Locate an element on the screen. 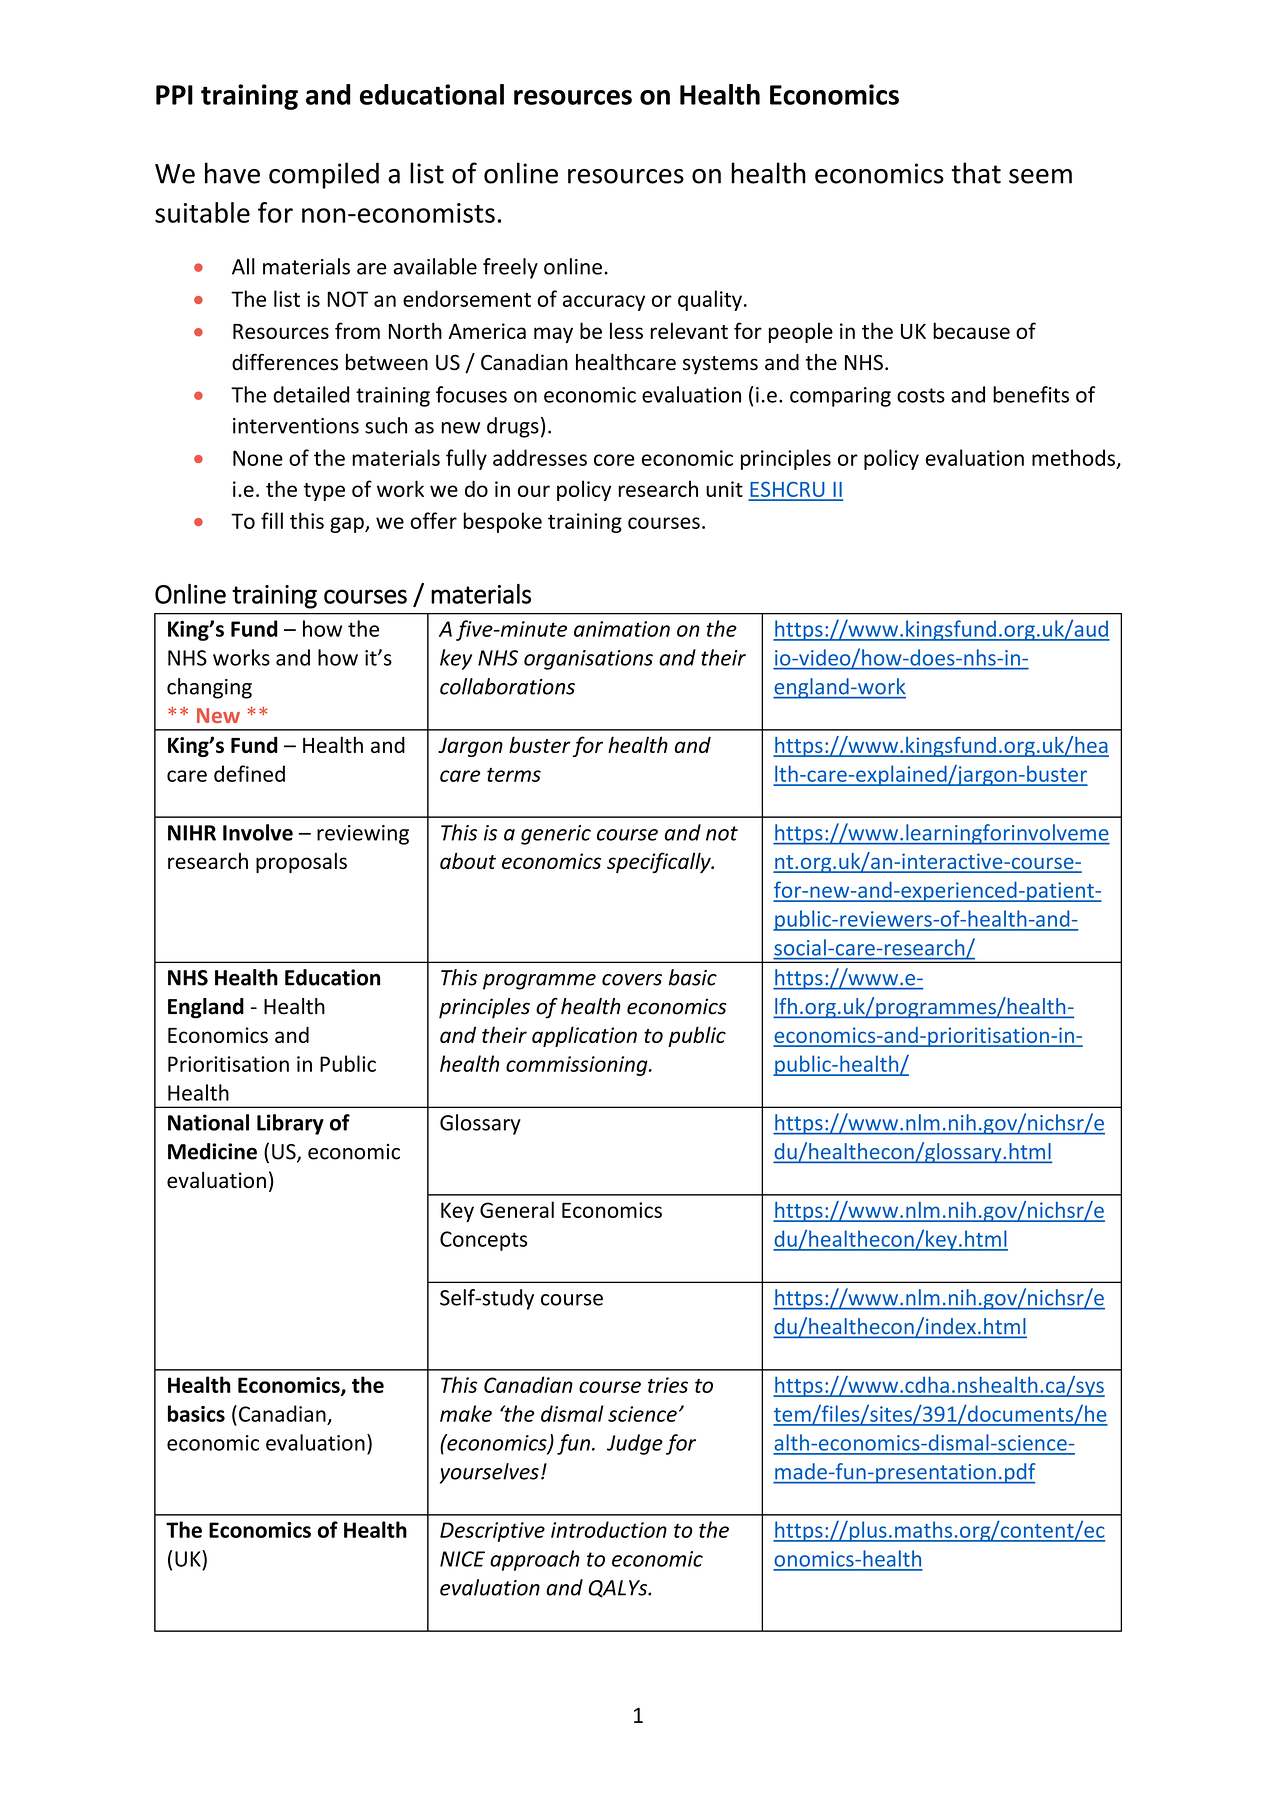 Image resolution: width=1276 pixels, height=1805 pixels. fill is located at coordinates (272, 520).
